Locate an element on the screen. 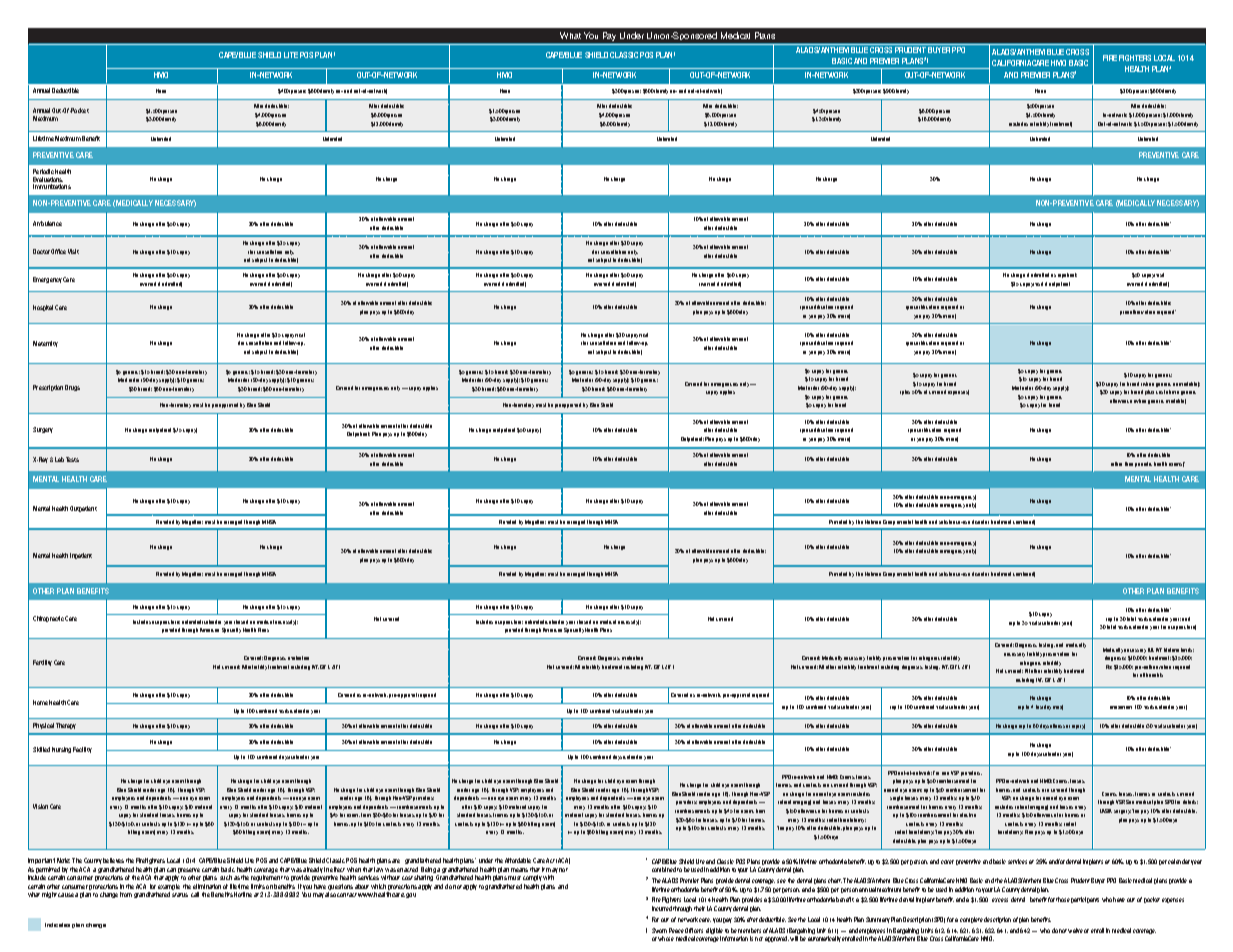 Image resolution: width=1233 pixels, height=952 pixels. LASIK is located at coordinates (1106, 811).
